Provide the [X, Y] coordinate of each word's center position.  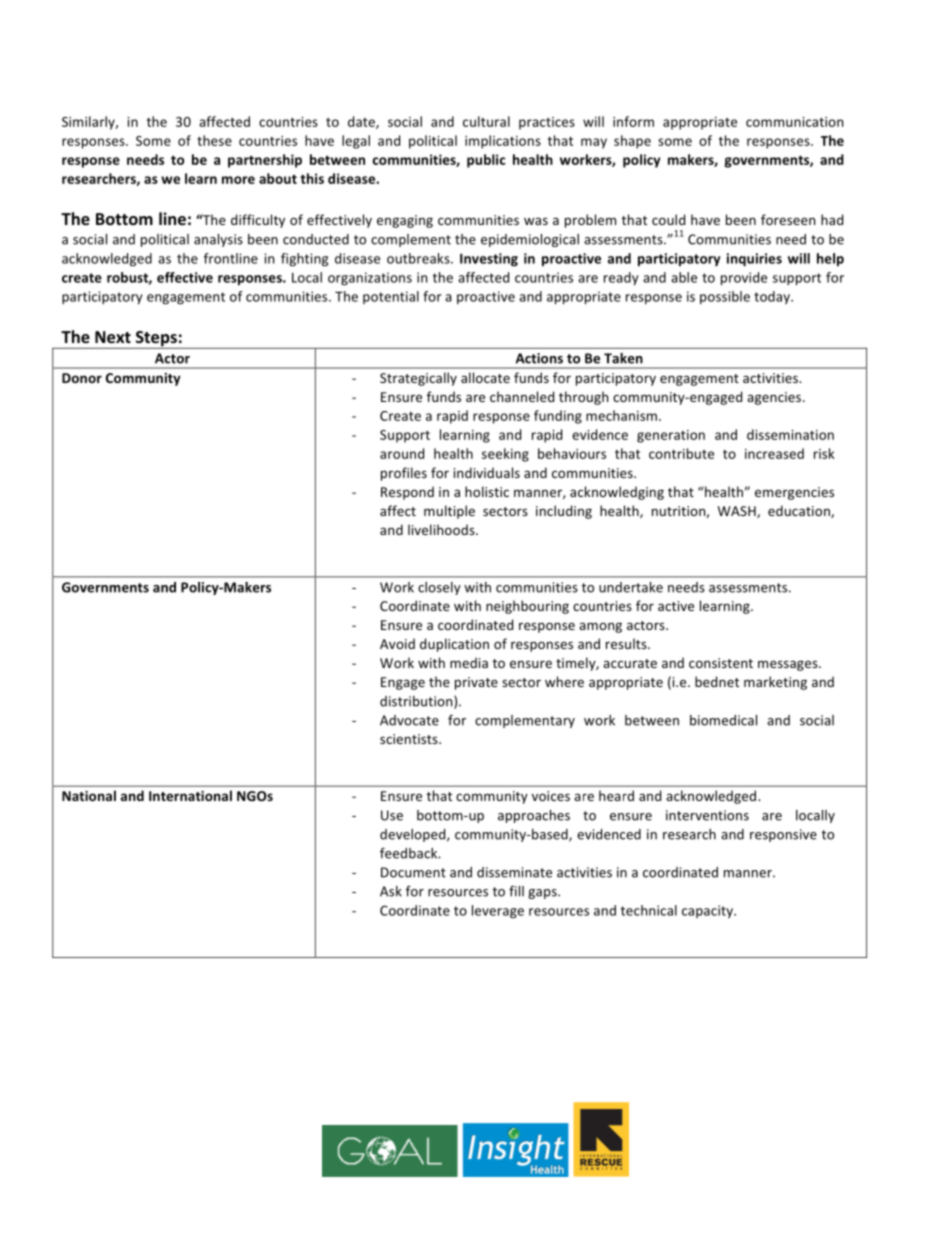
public [486, 161]
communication [794, 122]
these [214, 140]
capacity [708, 911]
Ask [391, 891]
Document [413, 872]
